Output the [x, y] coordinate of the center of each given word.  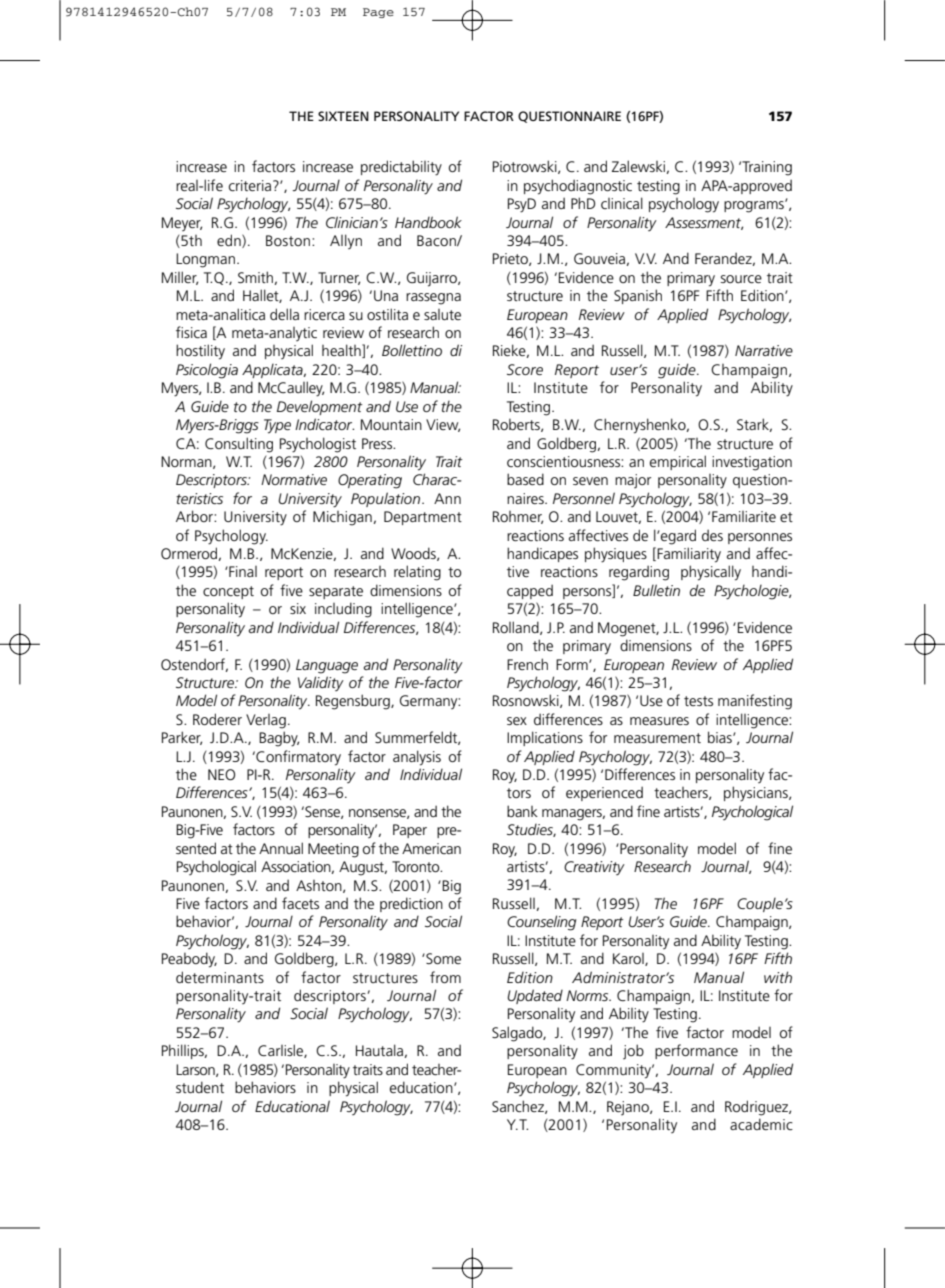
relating [417, 573]
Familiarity [688, 555]
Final [242, 571]
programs [755, 206]
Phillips [184, 1051]
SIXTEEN [343, 116]
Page [378, 13]
